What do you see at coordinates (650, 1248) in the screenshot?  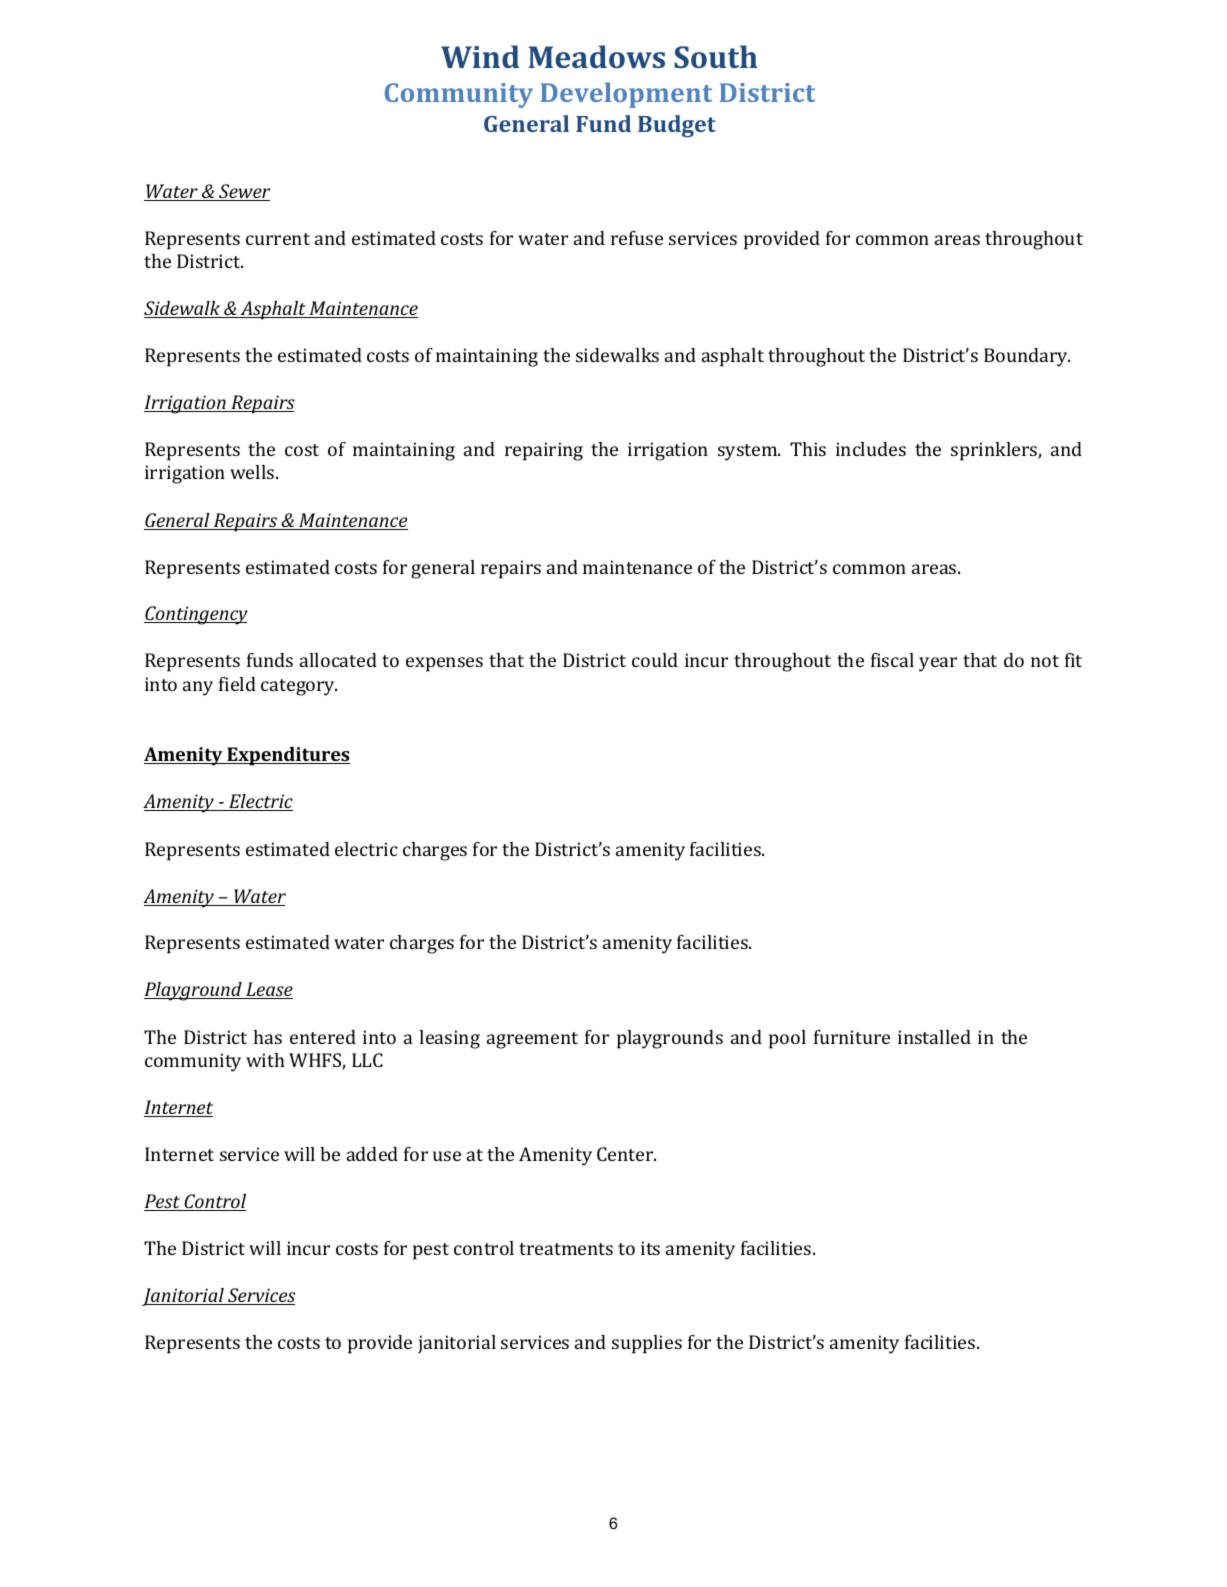 I see `its` at bounding box center [650, 1248].
